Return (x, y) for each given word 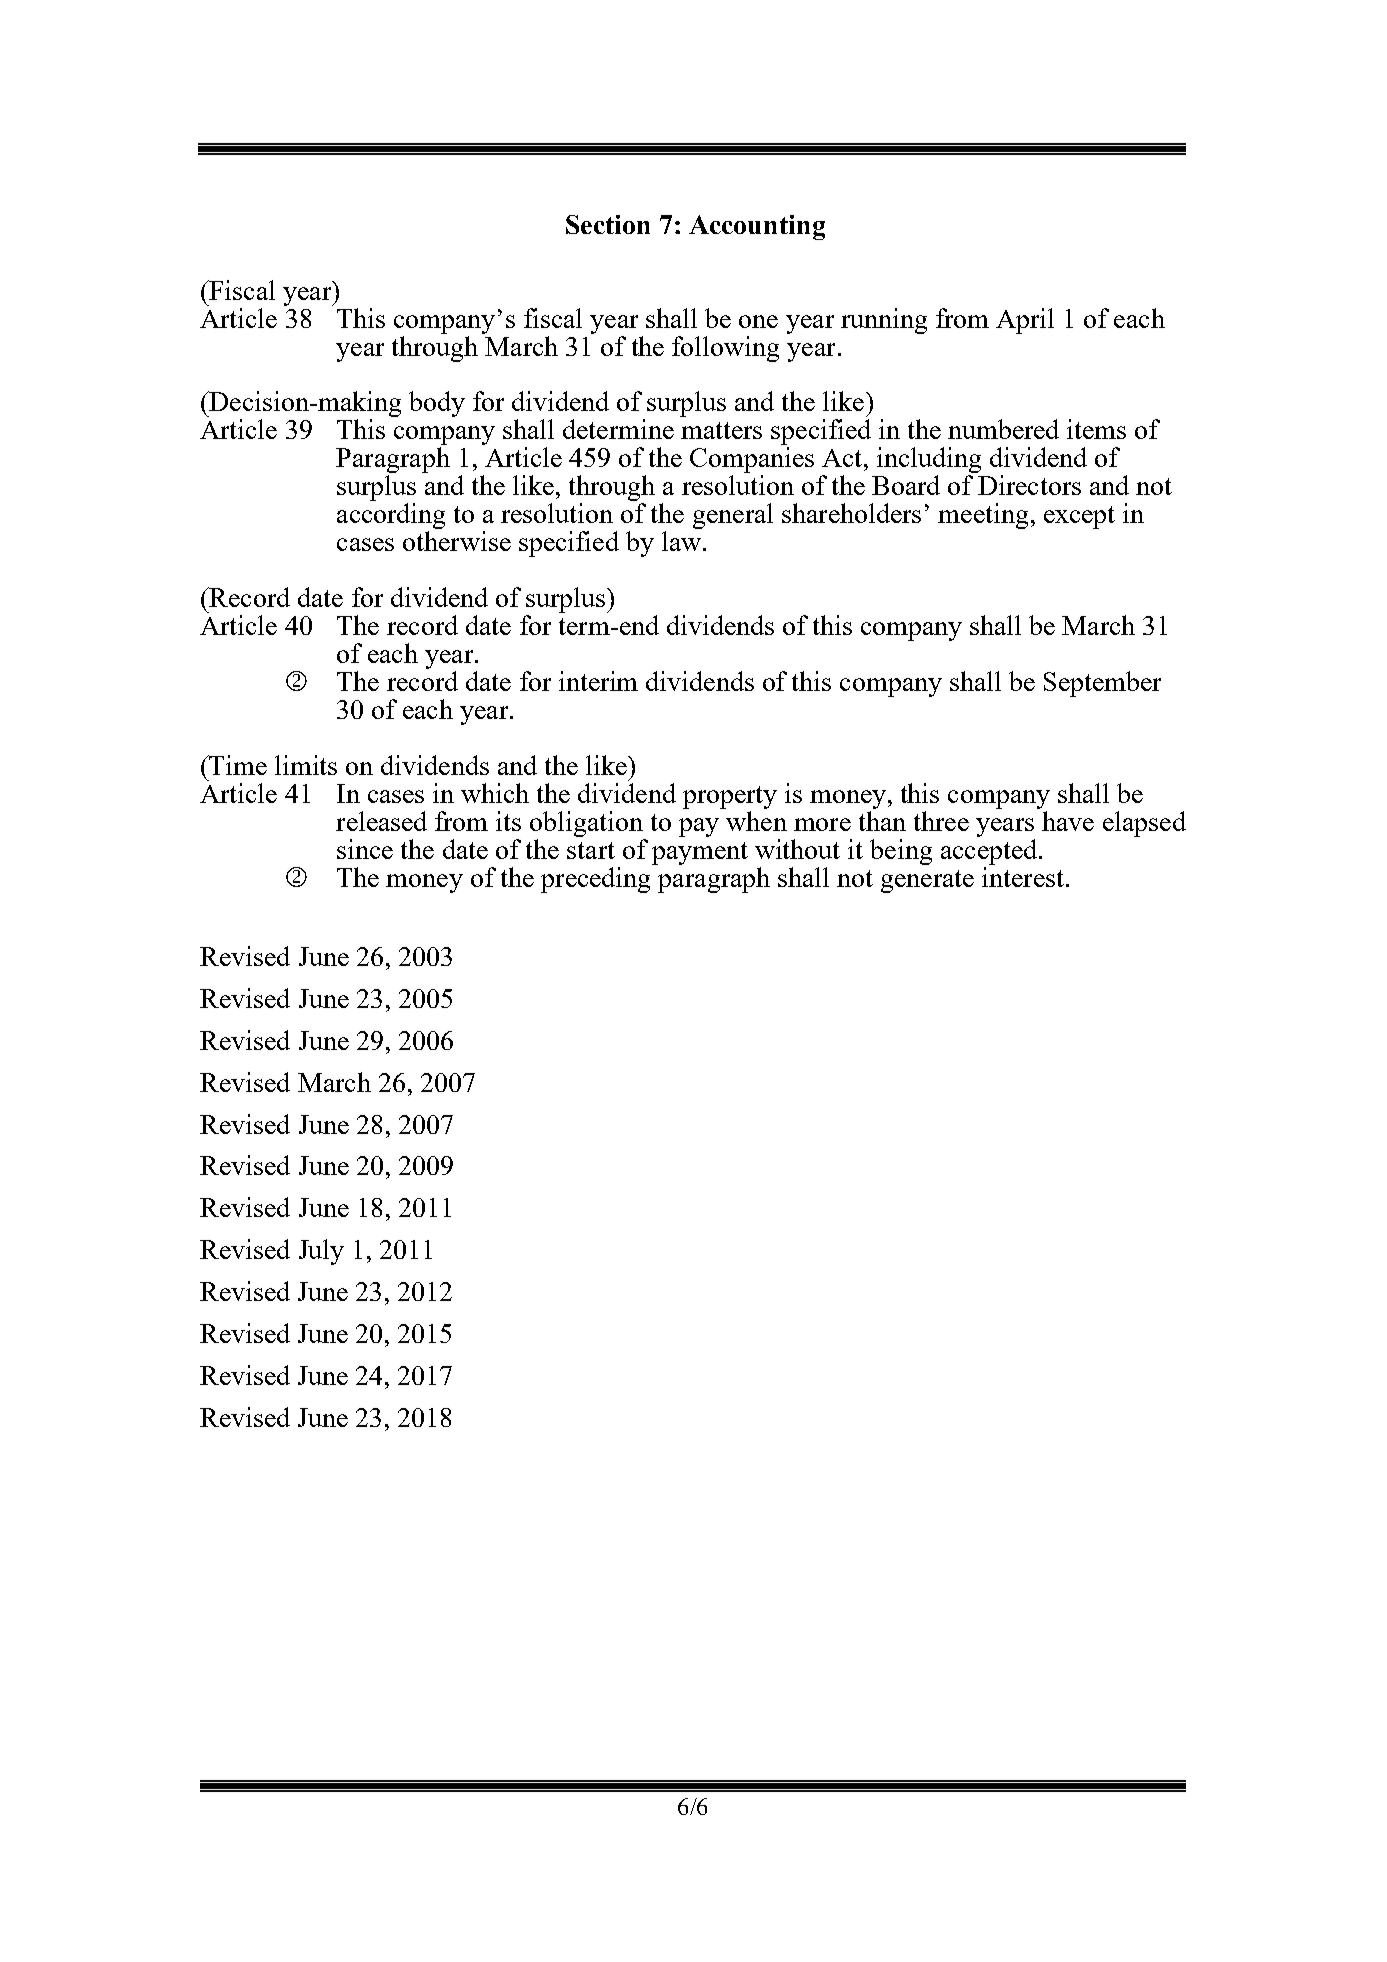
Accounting (757, 227)
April (1025, 321)
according (391, 517)
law (681, 541)
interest (1023, 877)
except (1079, 517)
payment (700, 853)
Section (608, 224)
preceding (595, 880)
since (365, 849)
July (321, 1252)
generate (927, 881)
